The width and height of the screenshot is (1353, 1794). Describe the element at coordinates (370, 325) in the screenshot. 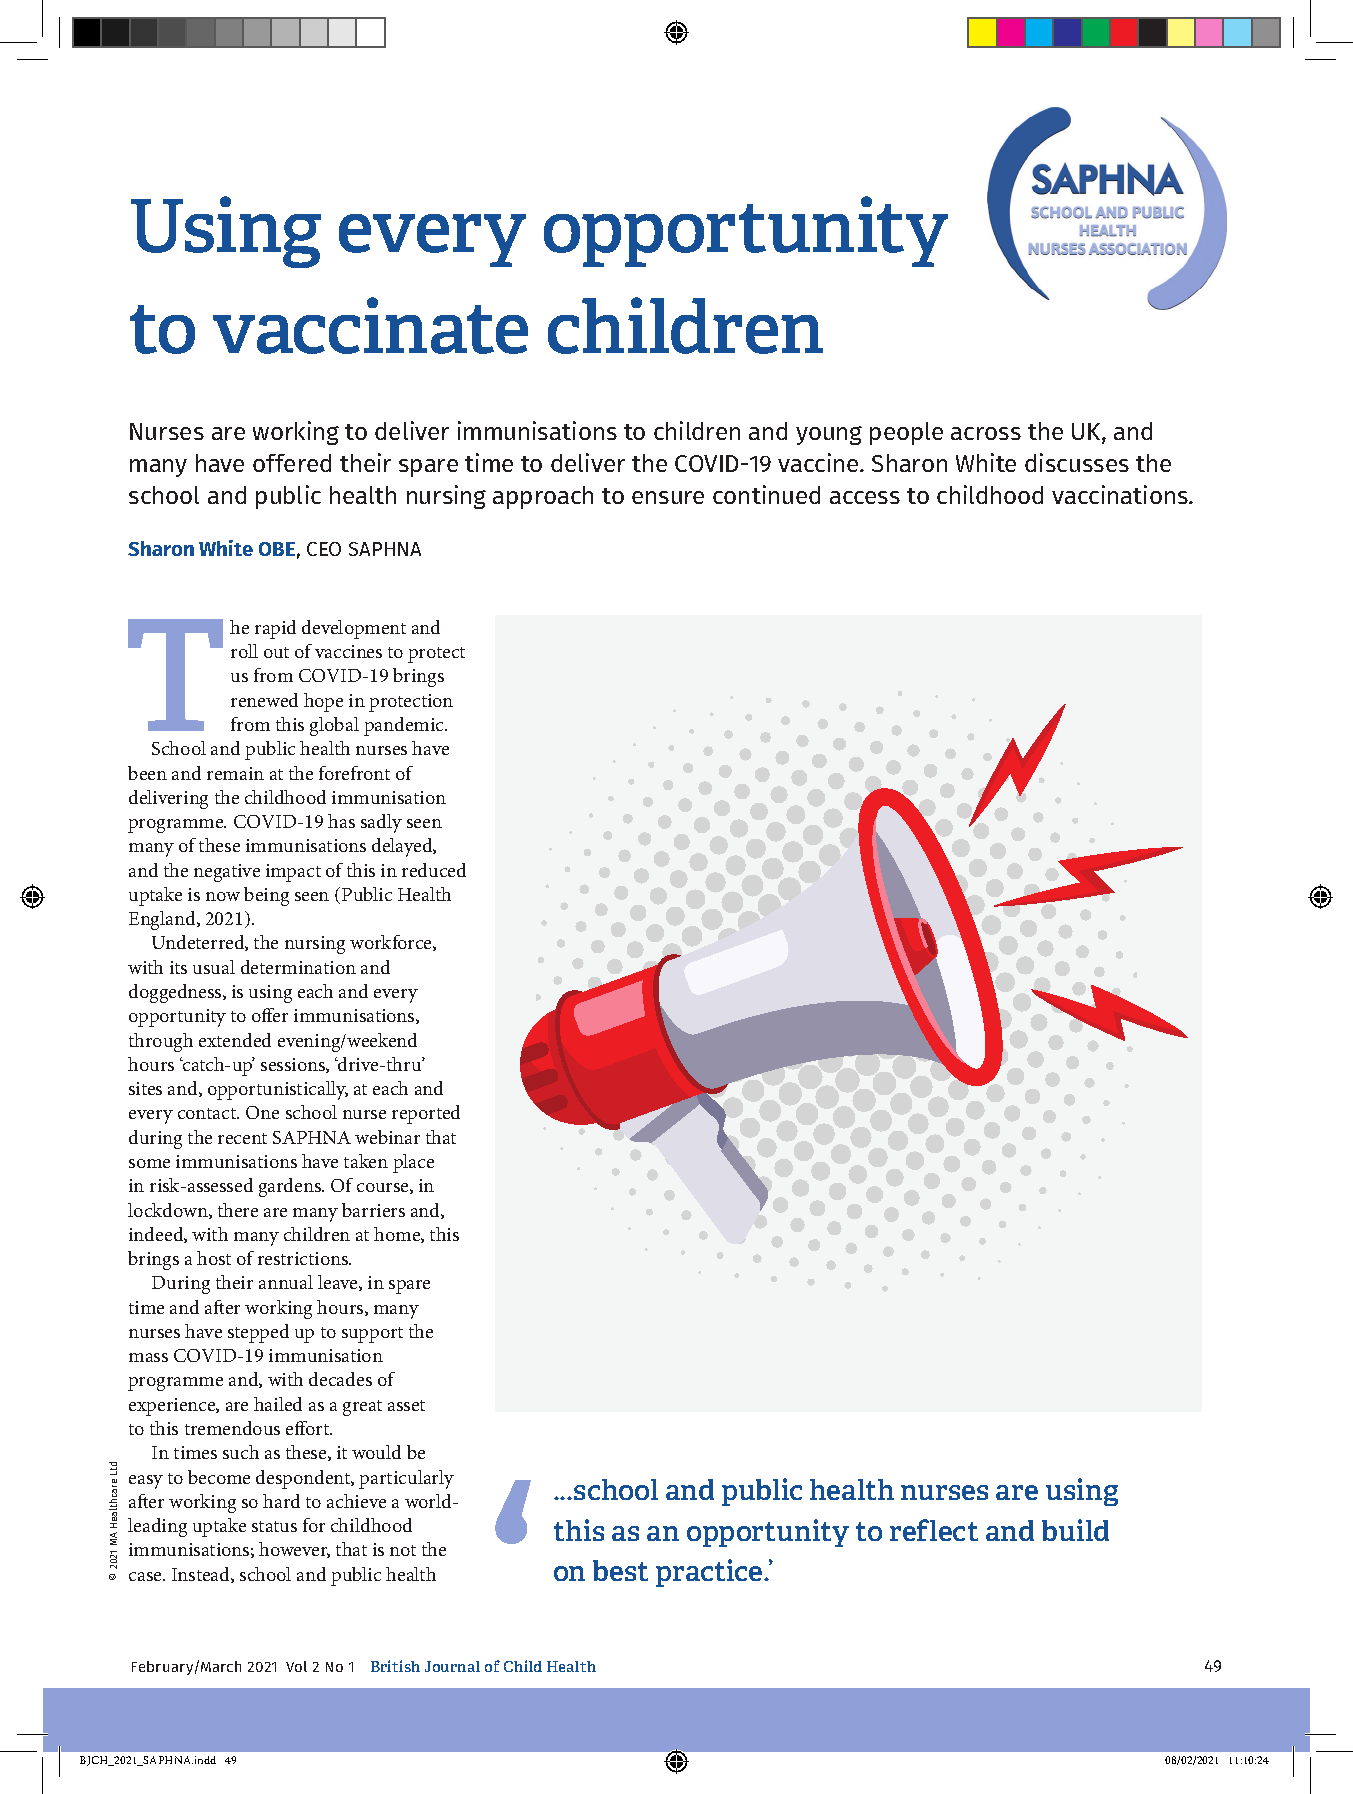

I see `vaccinate` at that location.
